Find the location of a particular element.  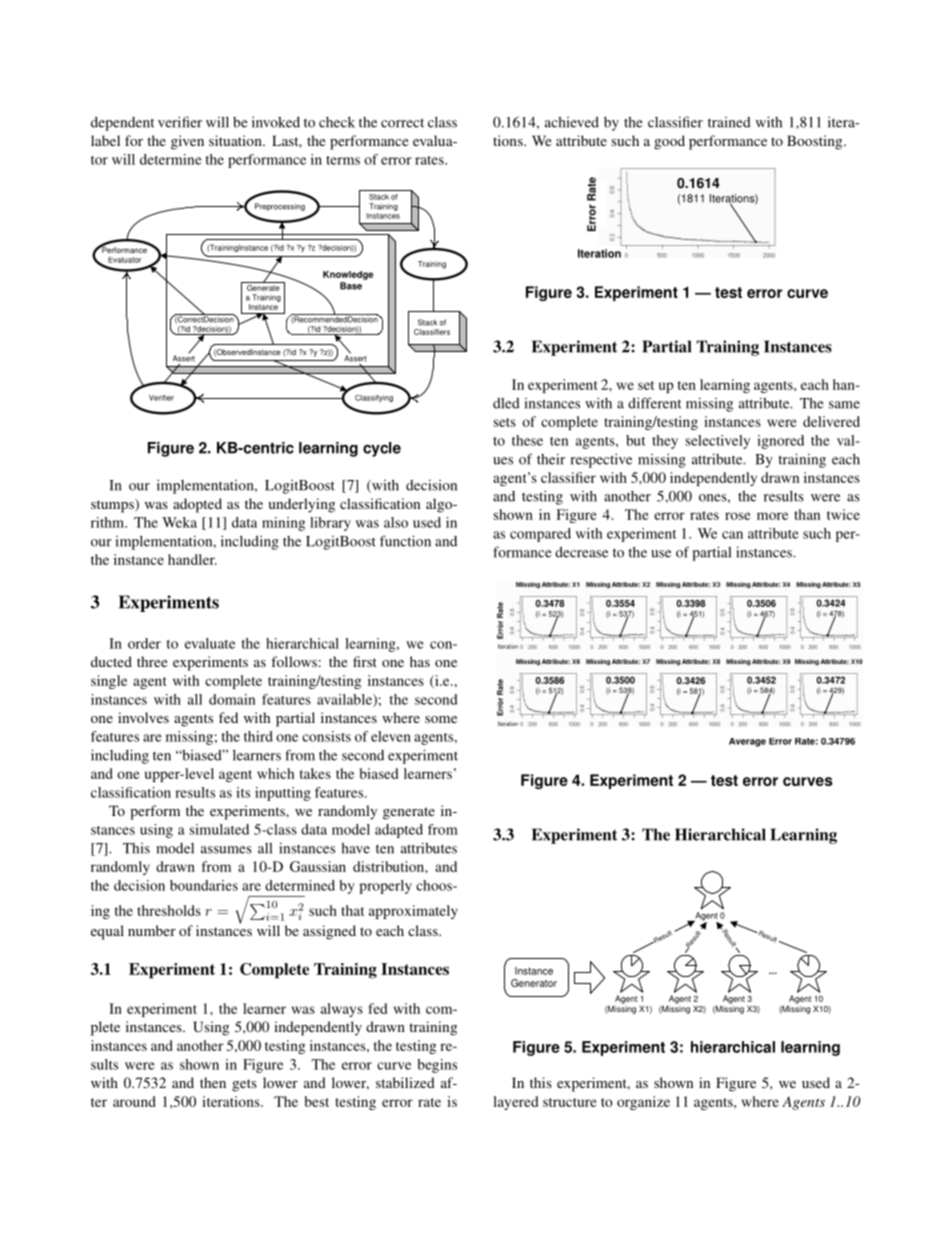

begins is located at coordinates (437, 1066).
